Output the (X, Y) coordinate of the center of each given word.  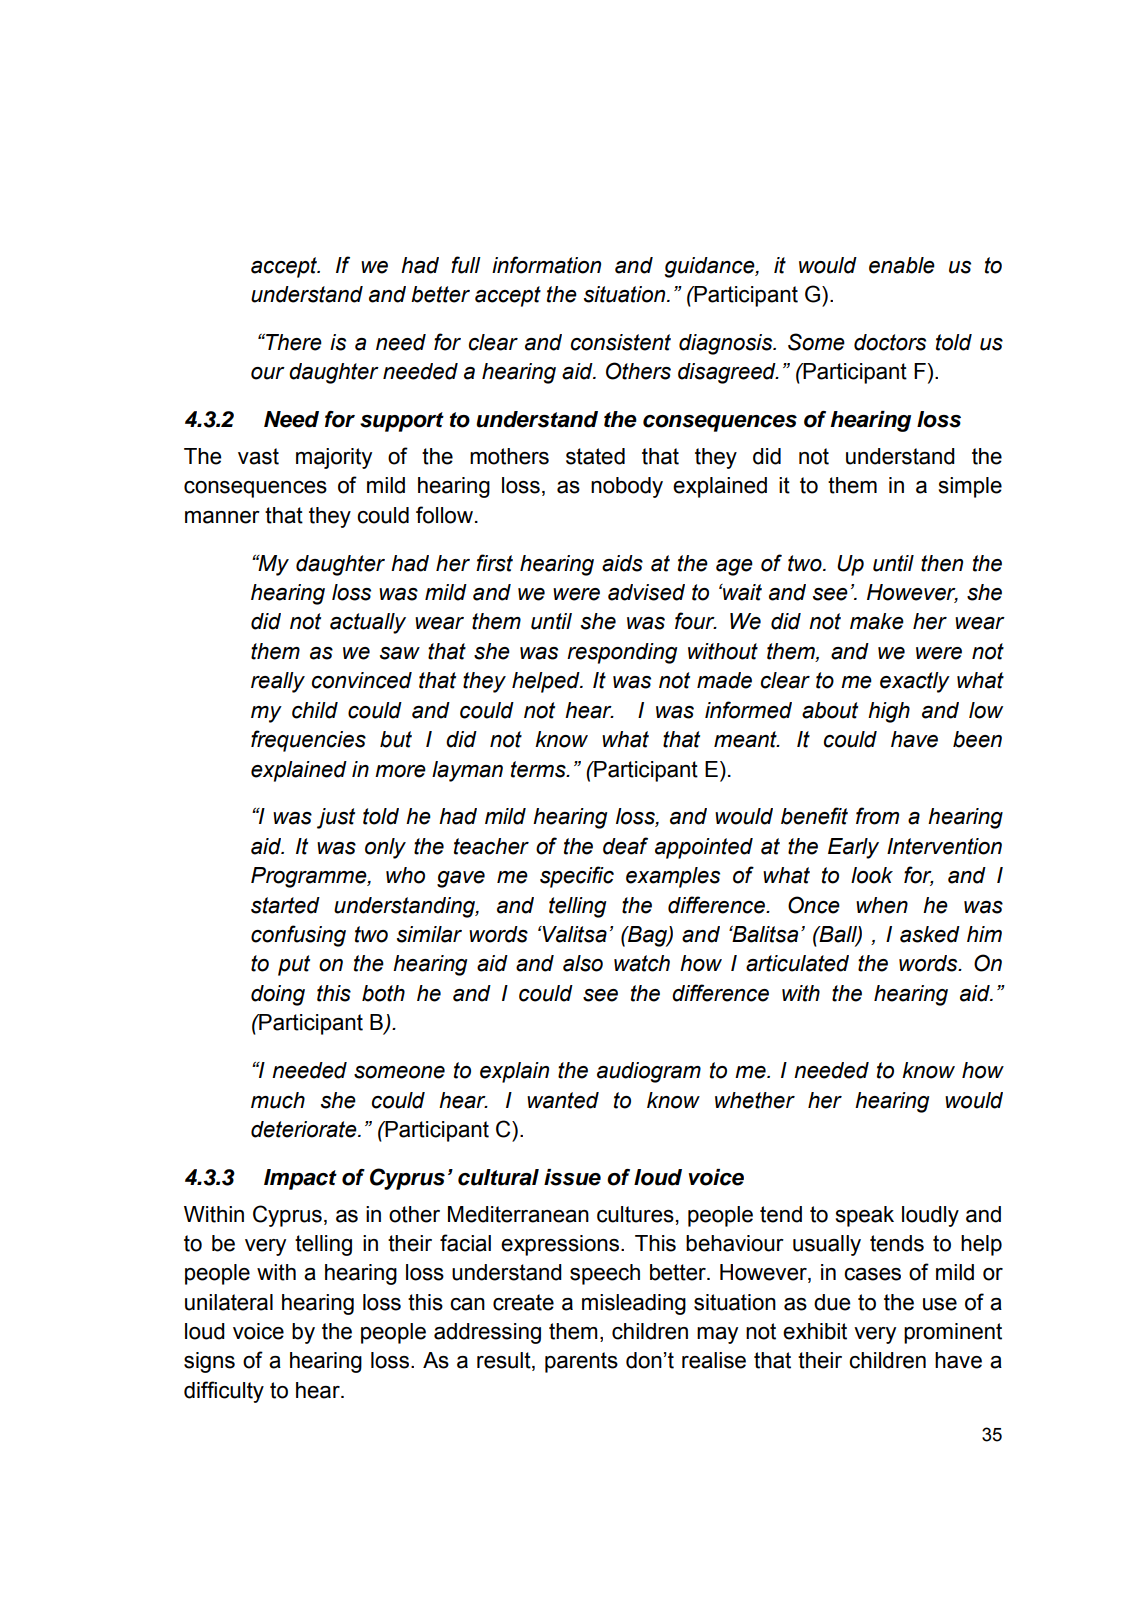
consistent (621, 342)
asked (930, 934)
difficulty (224, 1392)
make (877, 621)
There (293, 342)
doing (278, 995)
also (583, 963)
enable (902, 265)
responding (622, 653)
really (278, 682)
